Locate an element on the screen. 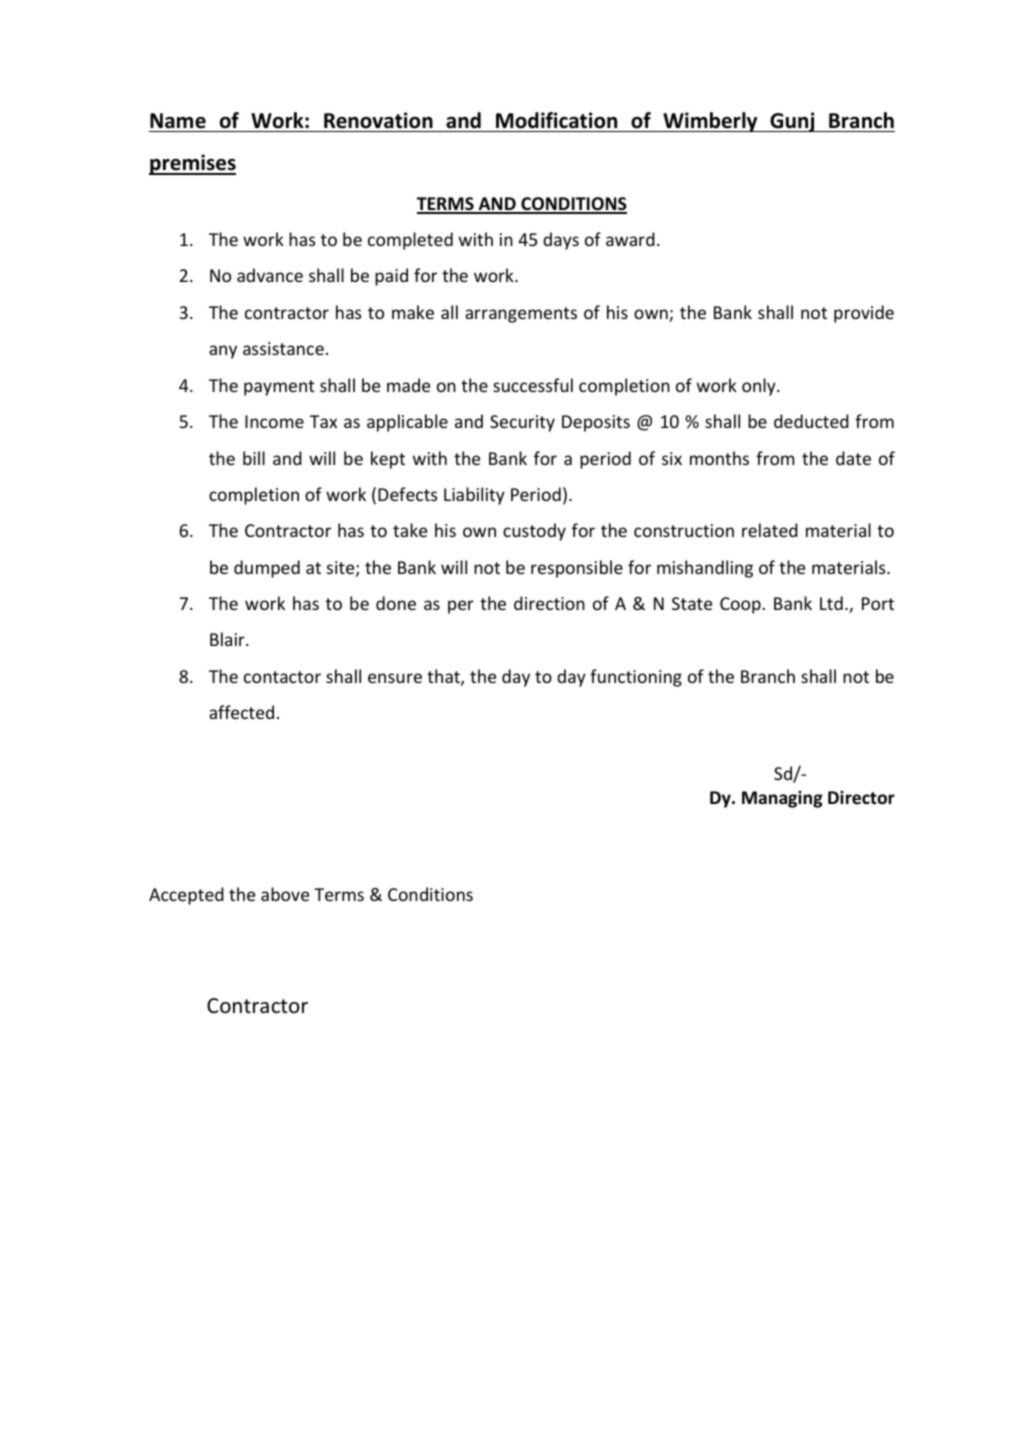 The width and height of the screenshot is (1013, 1433). award is located at coordinates (630, 239).
